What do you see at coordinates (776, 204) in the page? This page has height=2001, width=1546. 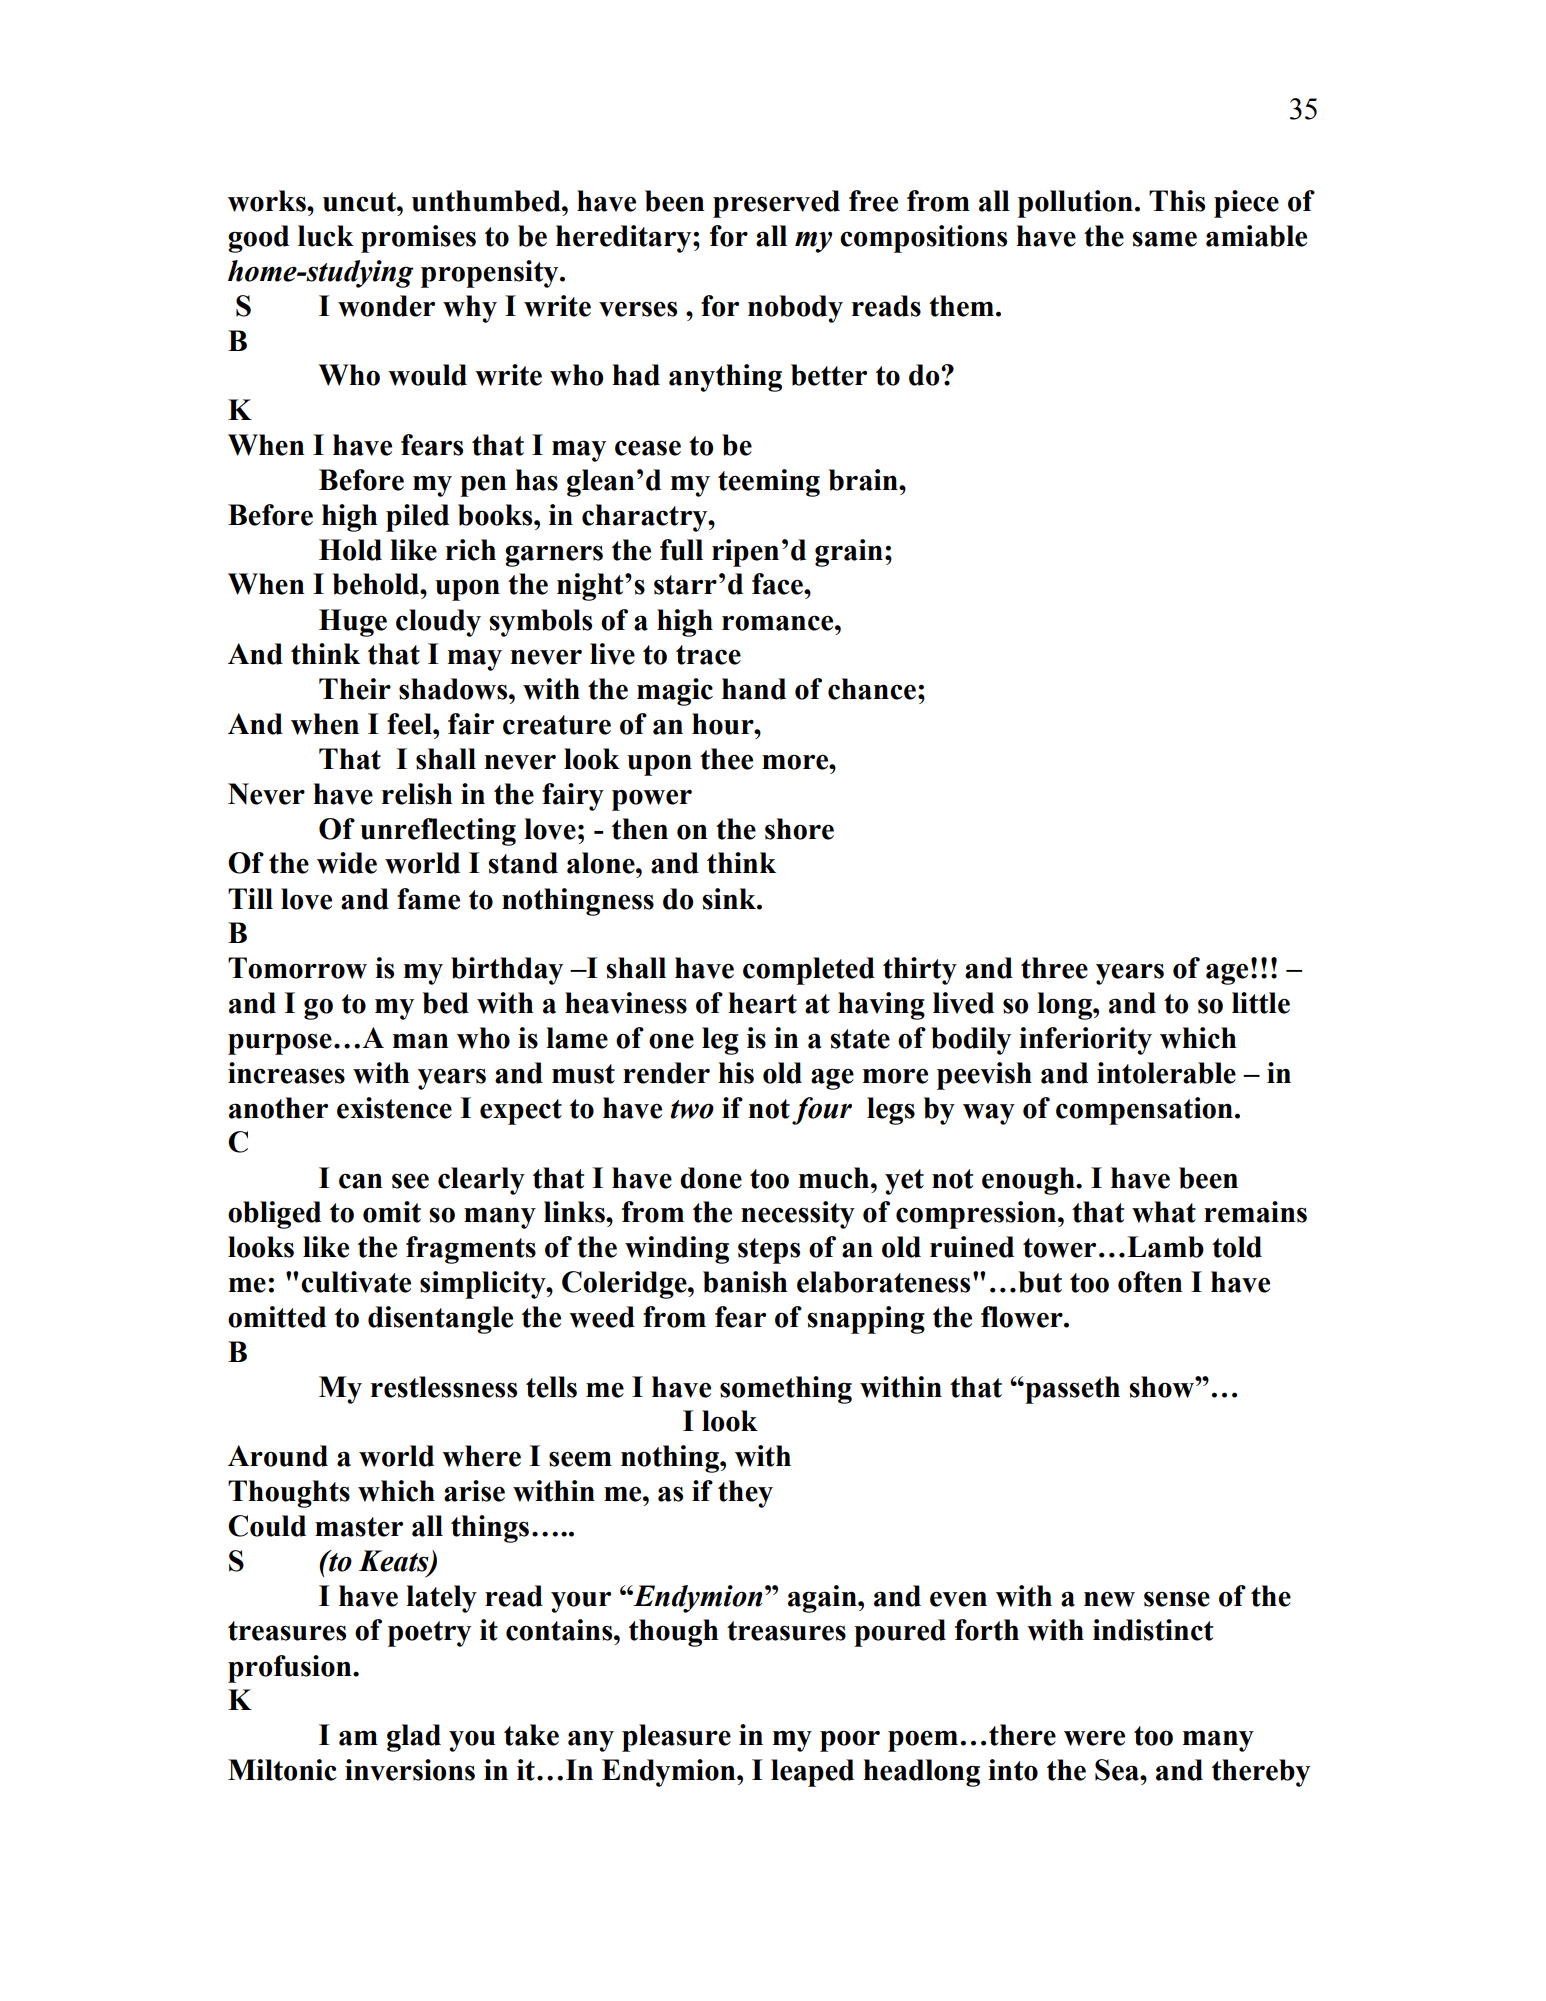 I see `preserved` at bounding box center [776, 204].
